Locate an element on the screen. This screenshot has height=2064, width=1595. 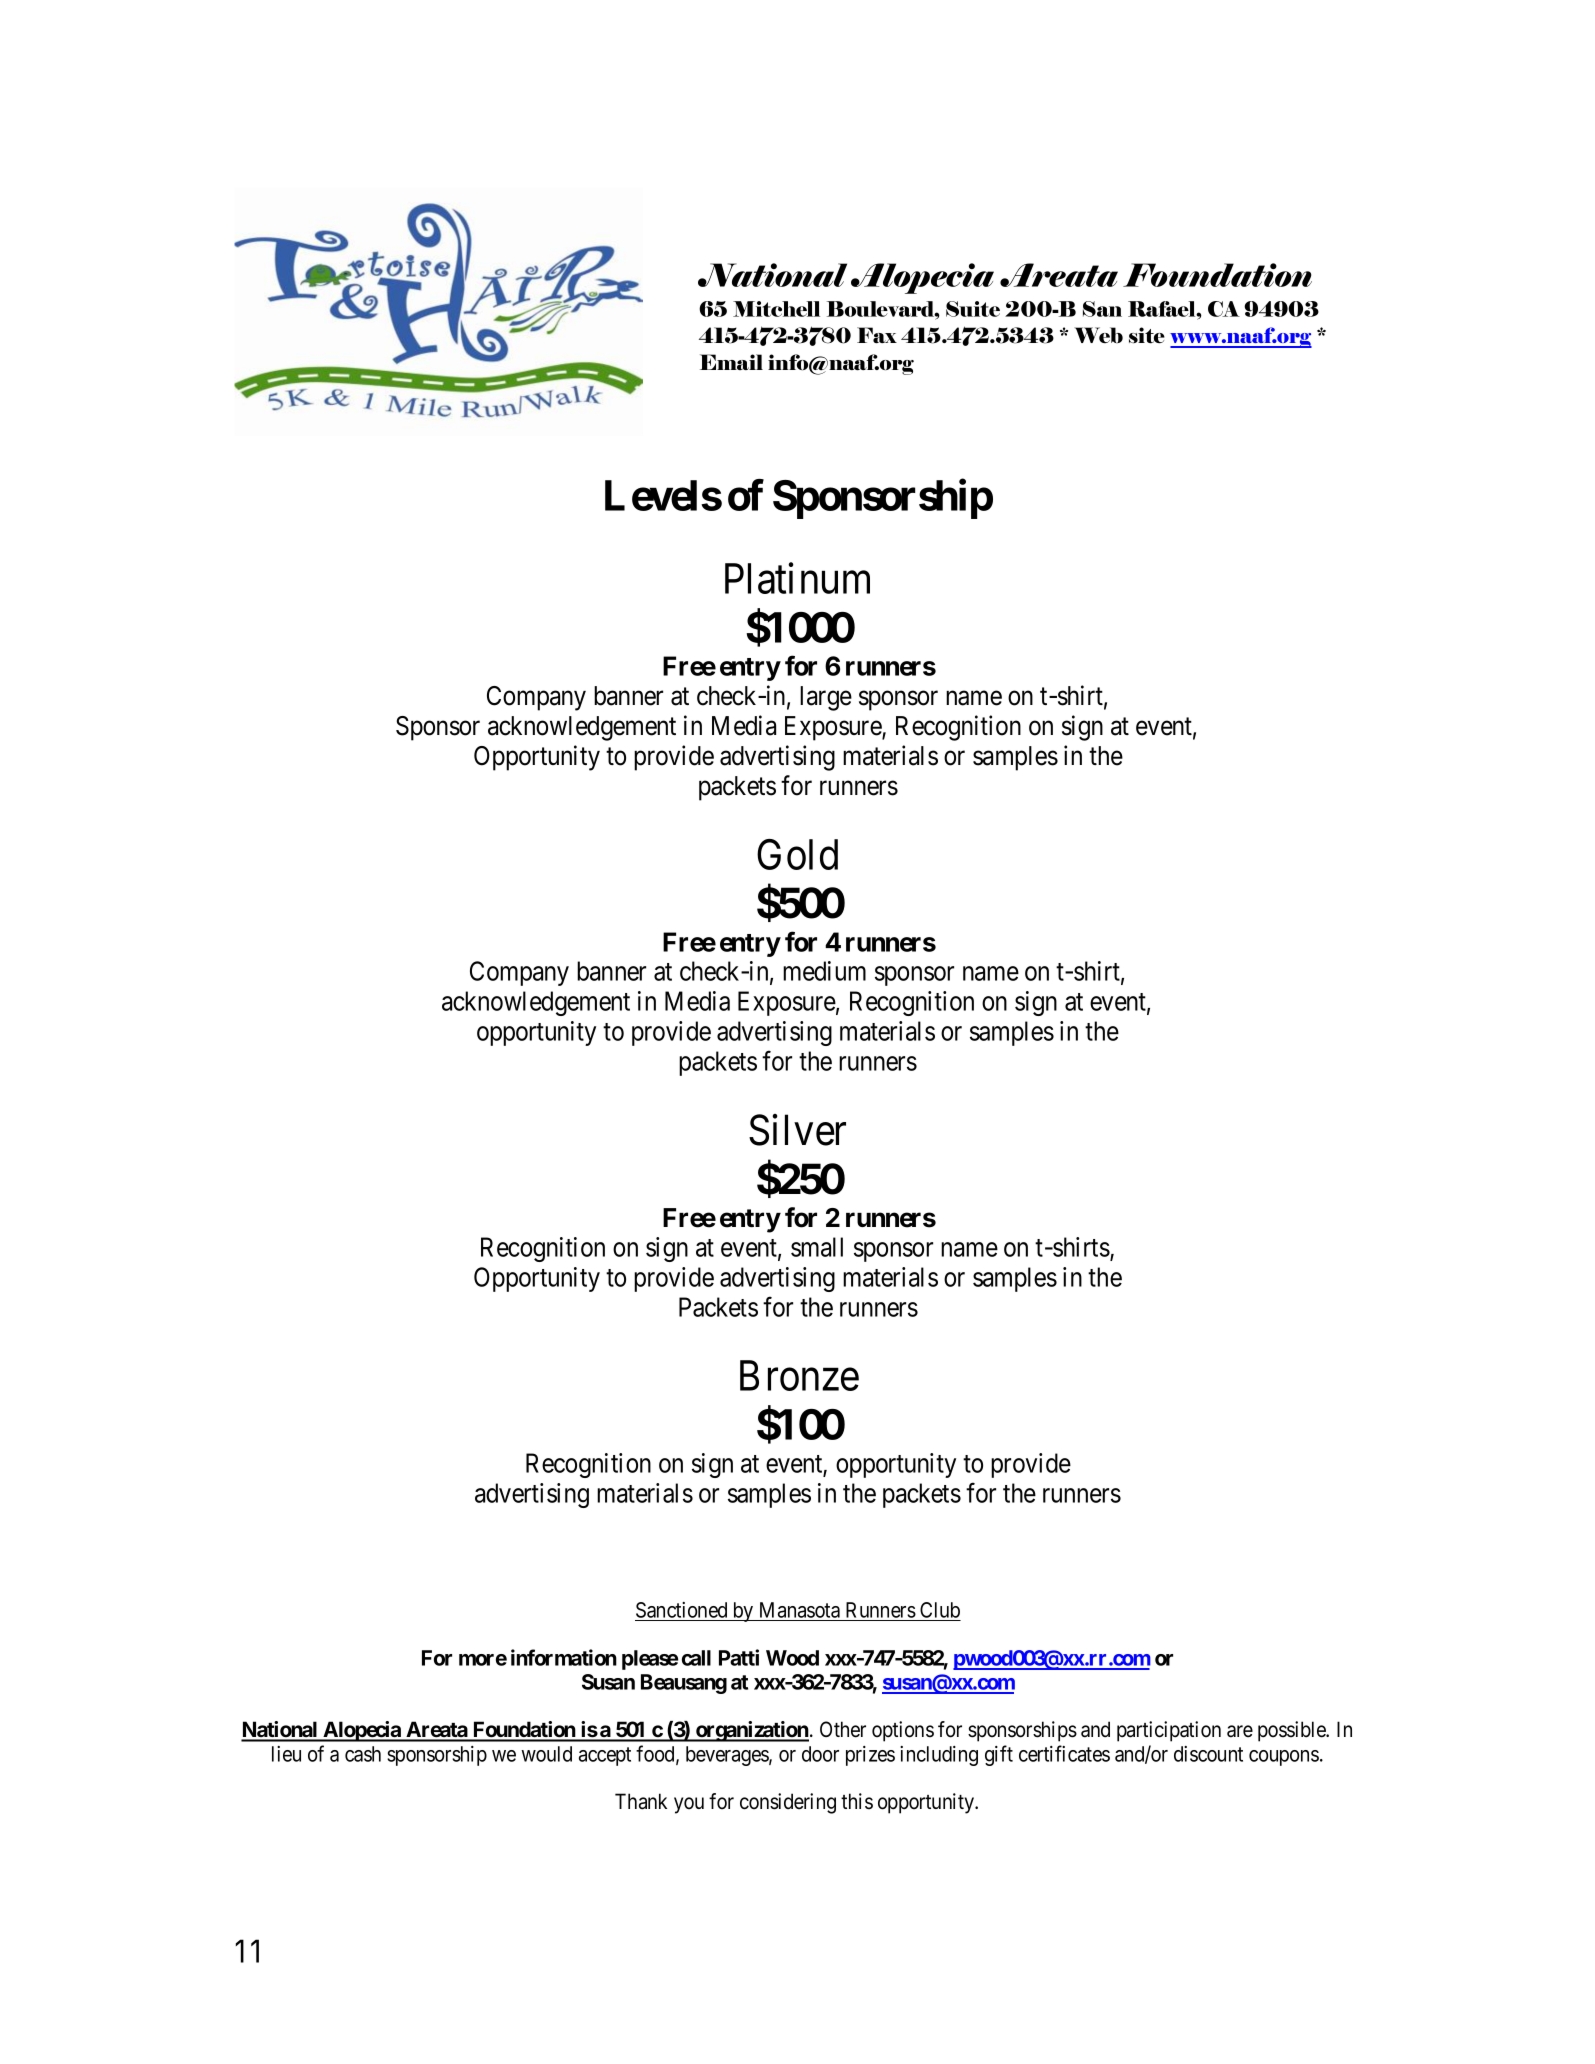
Mitchell is located at coordinates (776, 309).
